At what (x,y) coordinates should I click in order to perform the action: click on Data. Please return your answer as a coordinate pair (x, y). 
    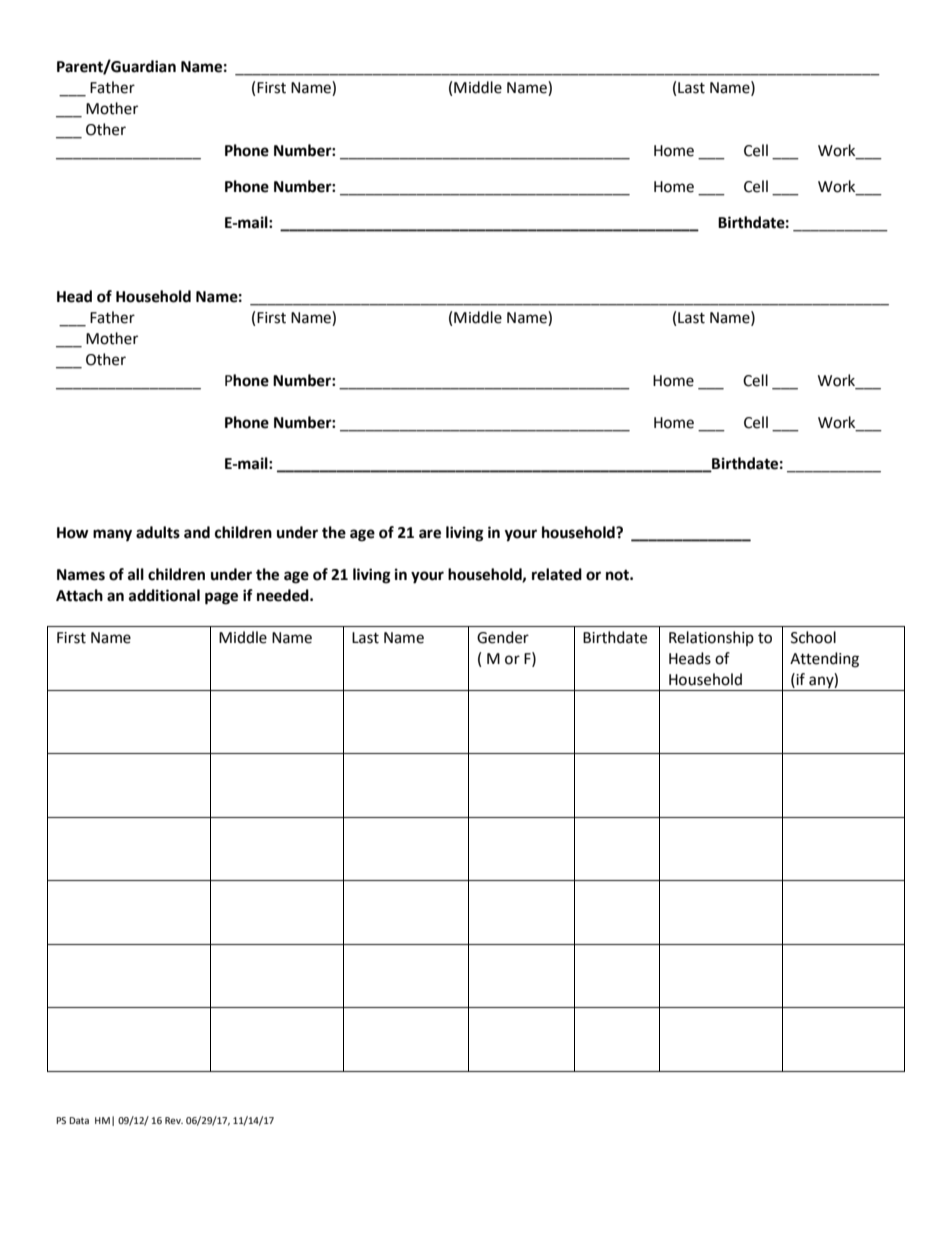
    Looking at the image, I should click on (79, 1120).
